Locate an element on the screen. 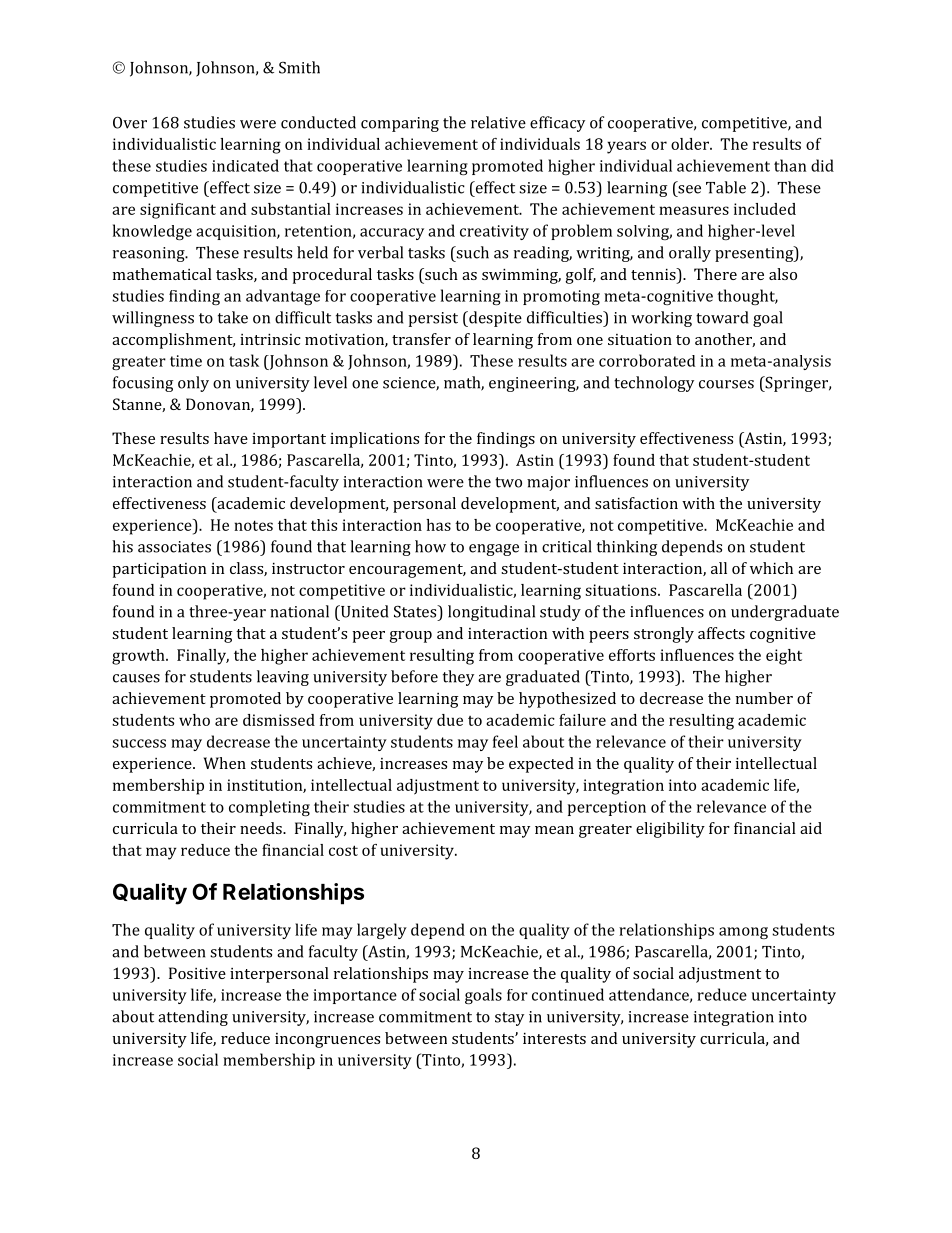  which is located at coordinates (771, 568).
